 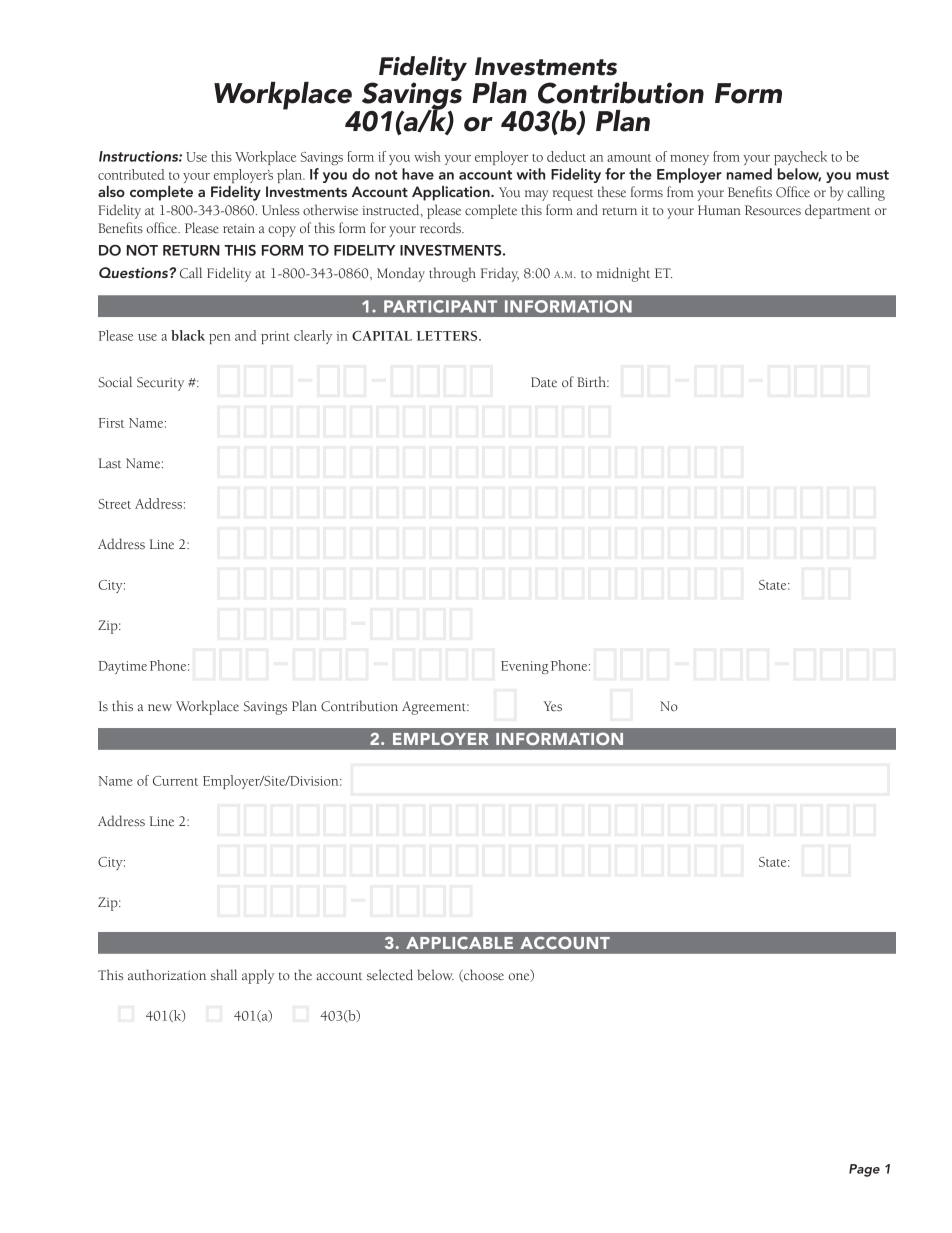 What do you see at coordinates (224, 975) in the document?
I see `shall` at bounding box center [224, 975].
